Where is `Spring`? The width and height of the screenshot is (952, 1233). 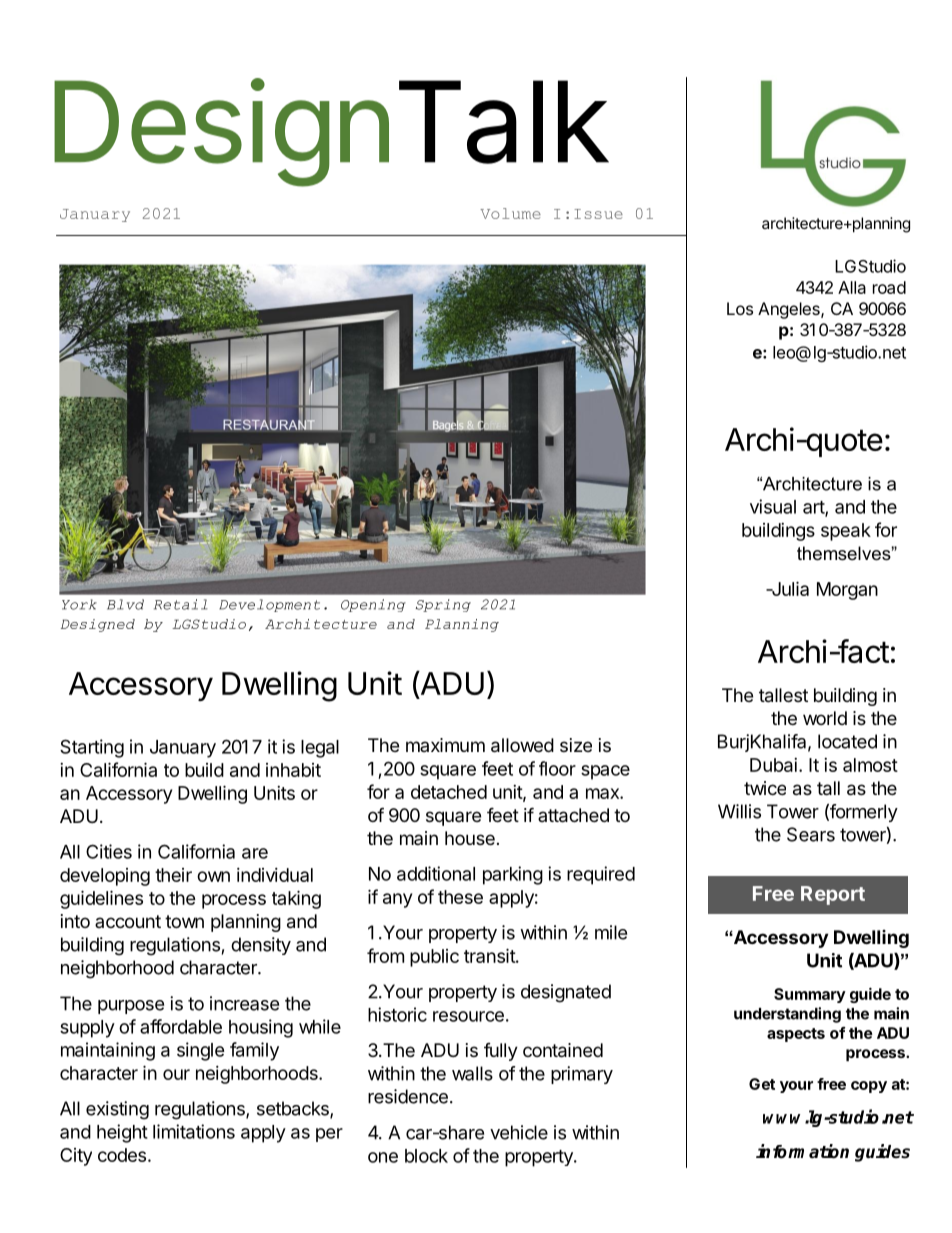
Spring is located at coordinates (443, 605).
